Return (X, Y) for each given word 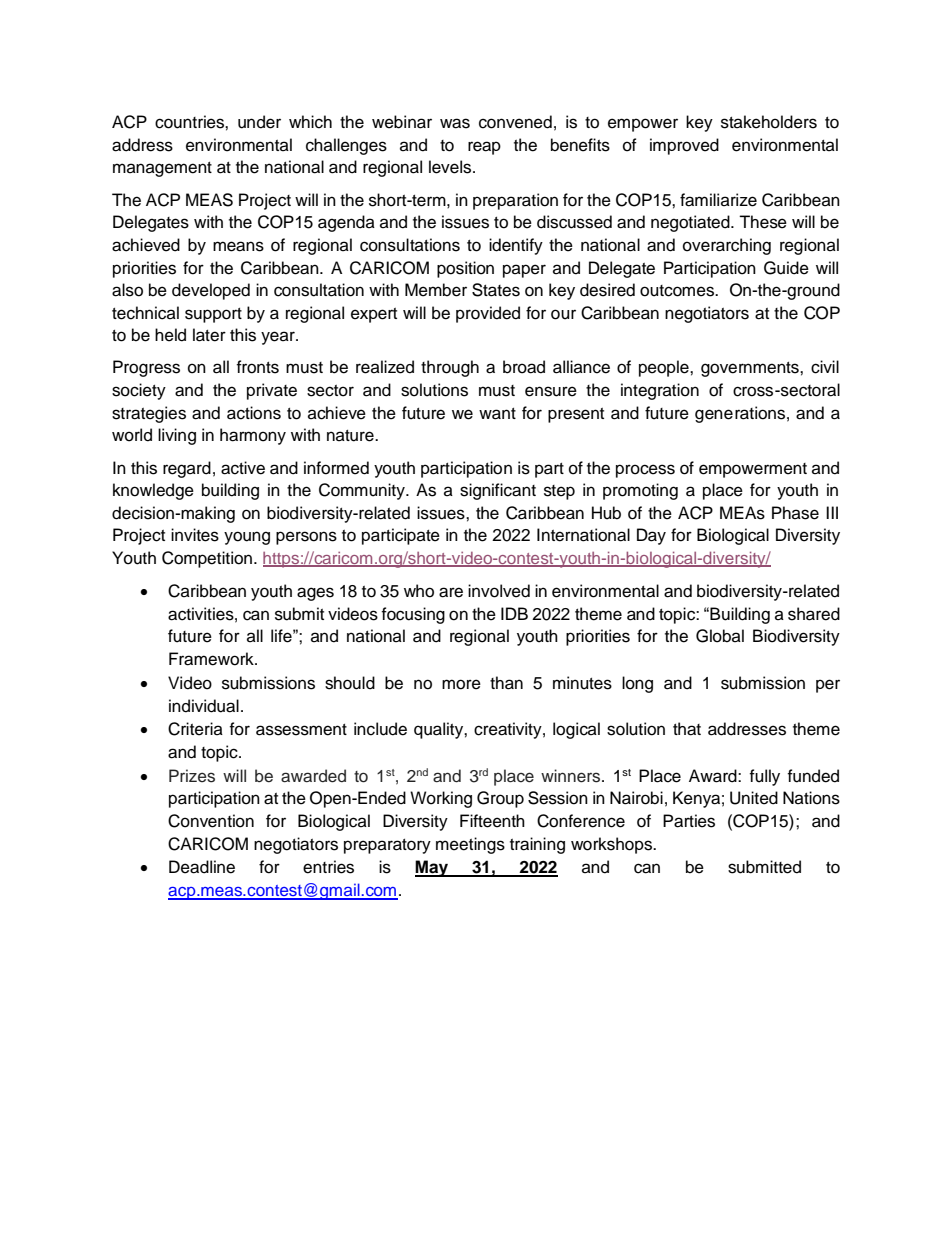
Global (720, 636)
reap (484, 148)
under (259, 122)
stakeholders (769, 122)
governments (751, 369)
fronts (257, 367)
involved (499, 591)
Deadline (202, 867)
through (450, 368)
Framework (212, 659)
